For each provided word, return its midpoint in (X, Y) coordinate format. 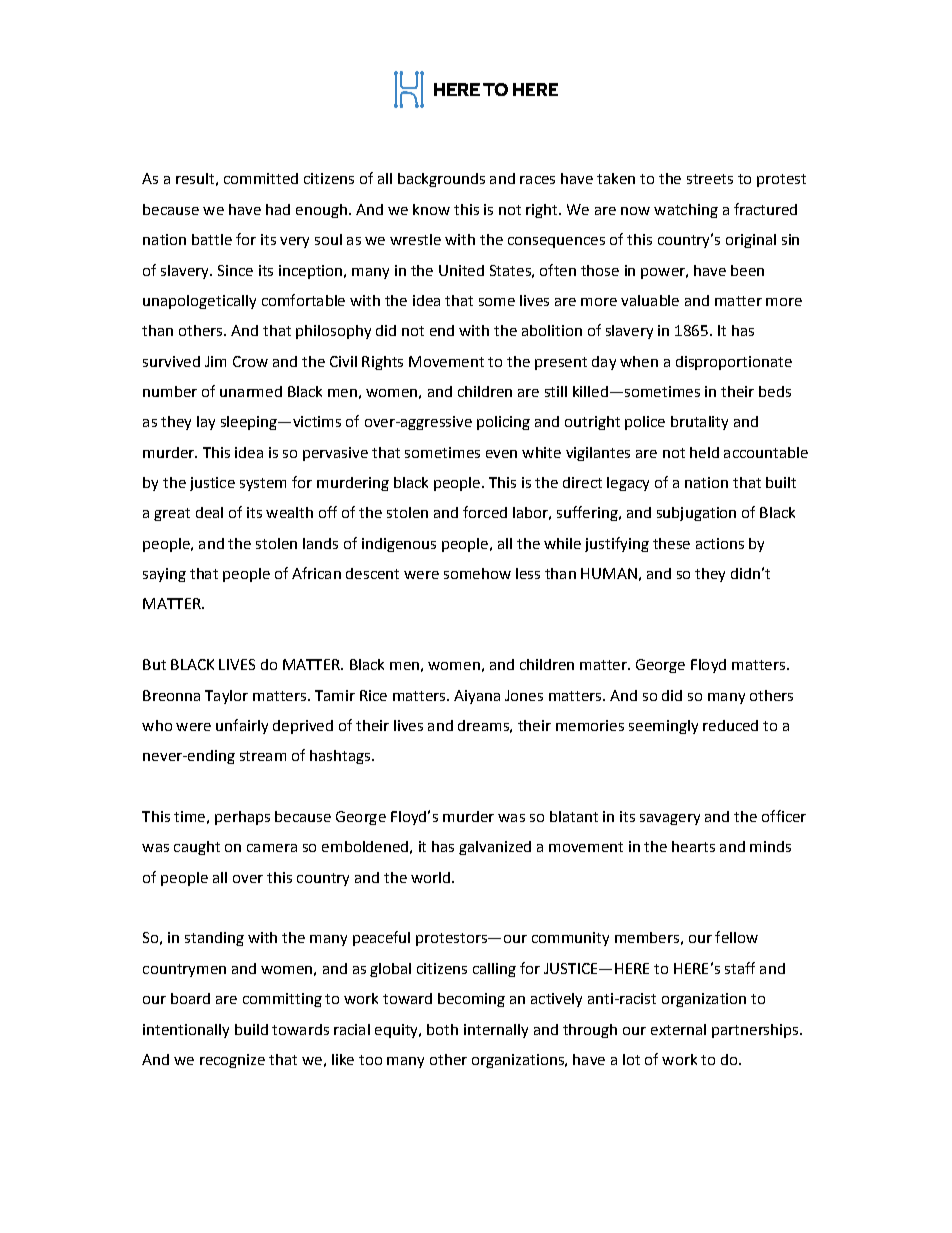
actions (720, 543)
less (528, 573)
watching (686, 211)
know (431, 209)
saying (164, 575)
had (278, 209)
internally (496, 1031)
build (251, 1029)
